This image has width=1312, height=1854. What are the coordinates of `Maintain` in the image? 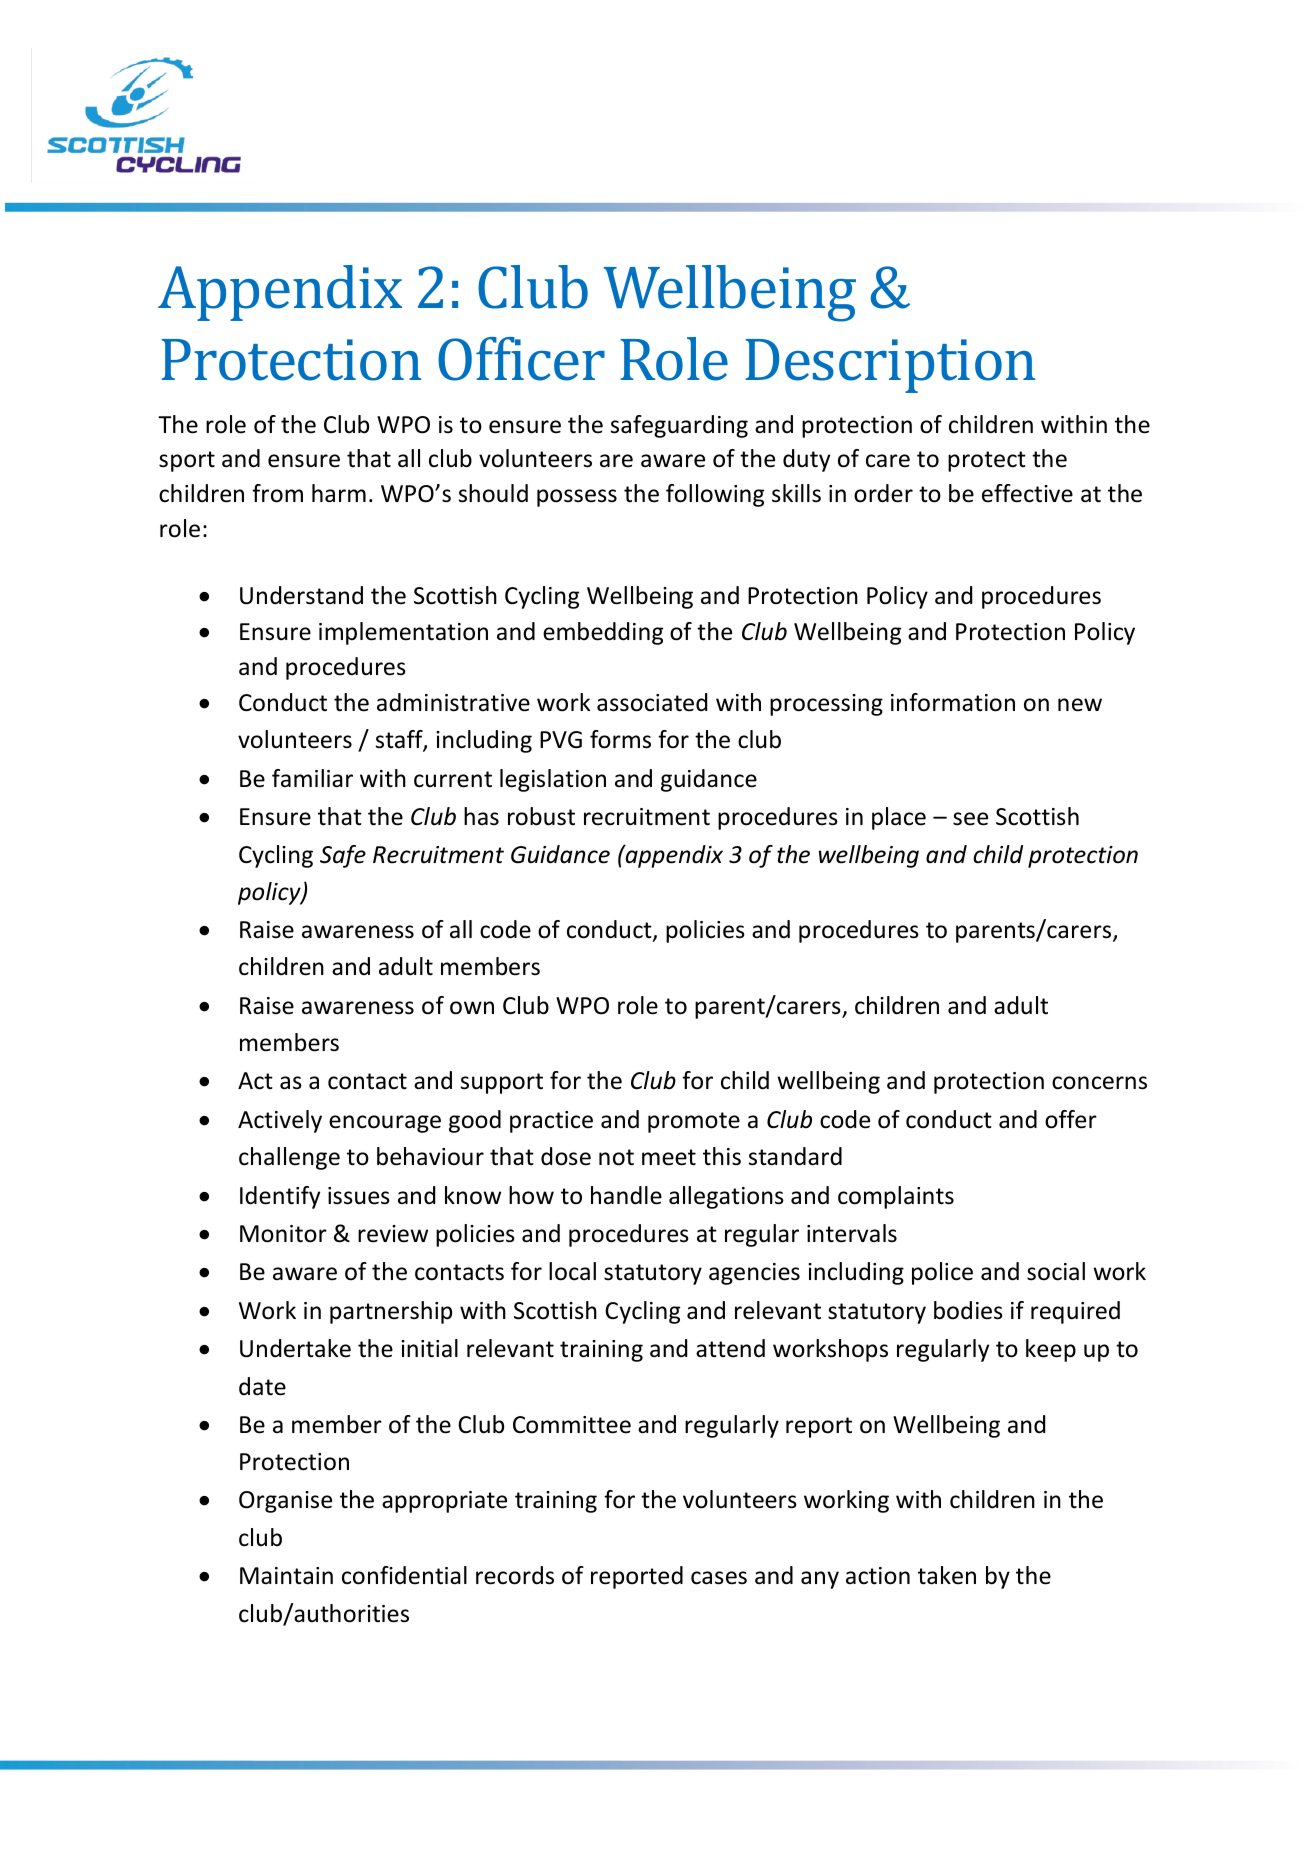 It's located at (286, 1576).
